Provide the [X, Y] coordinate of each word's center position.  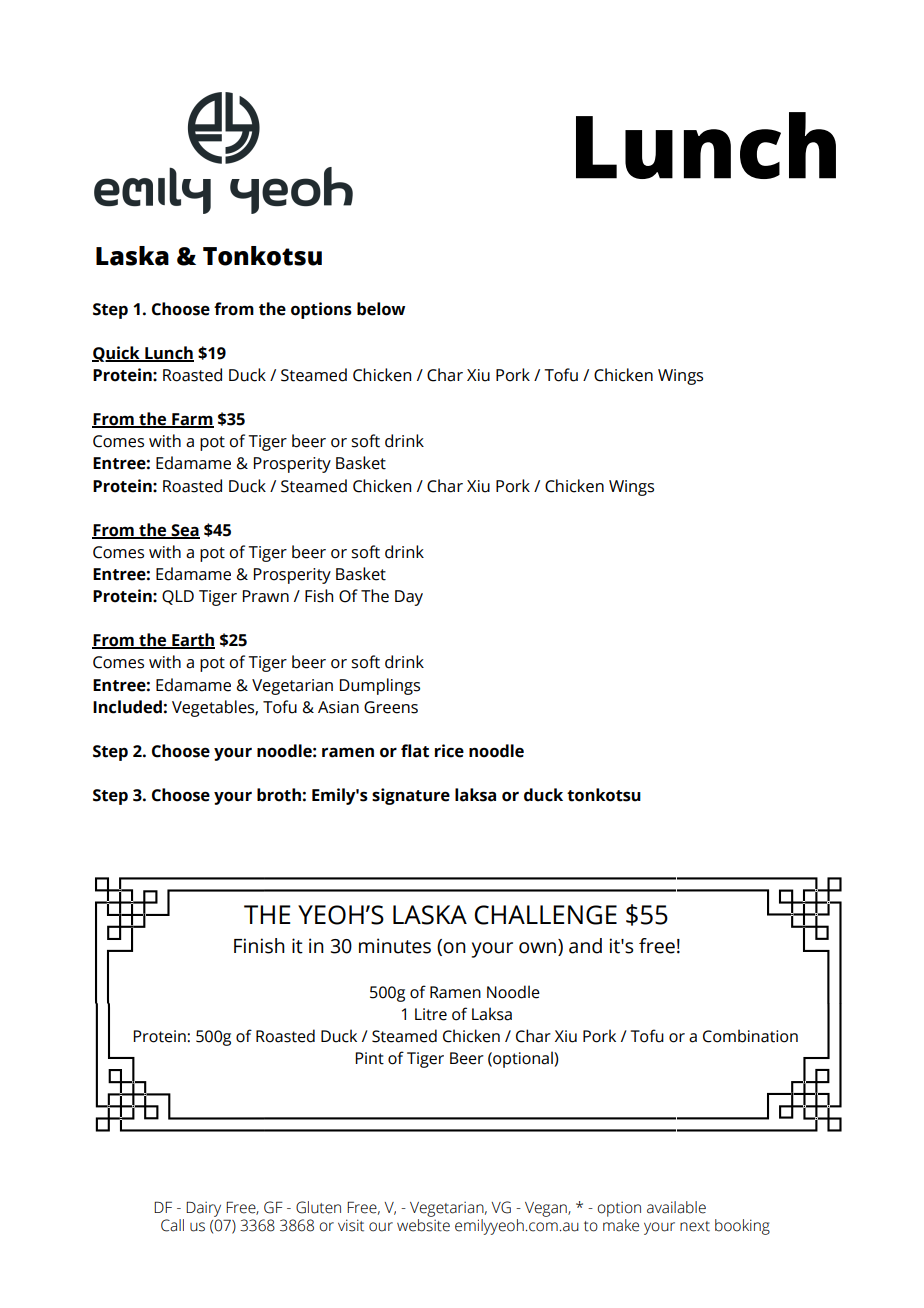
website [423, 1225]
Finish [259, 946]
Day [409, 598]
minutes [395, 946]
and [585, 946]
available [676, 1207]
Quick [117, 354]
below [381, 309]
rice [449, 751]
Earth [192, 641]
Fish [319, 596]
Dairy [203, 1210]
